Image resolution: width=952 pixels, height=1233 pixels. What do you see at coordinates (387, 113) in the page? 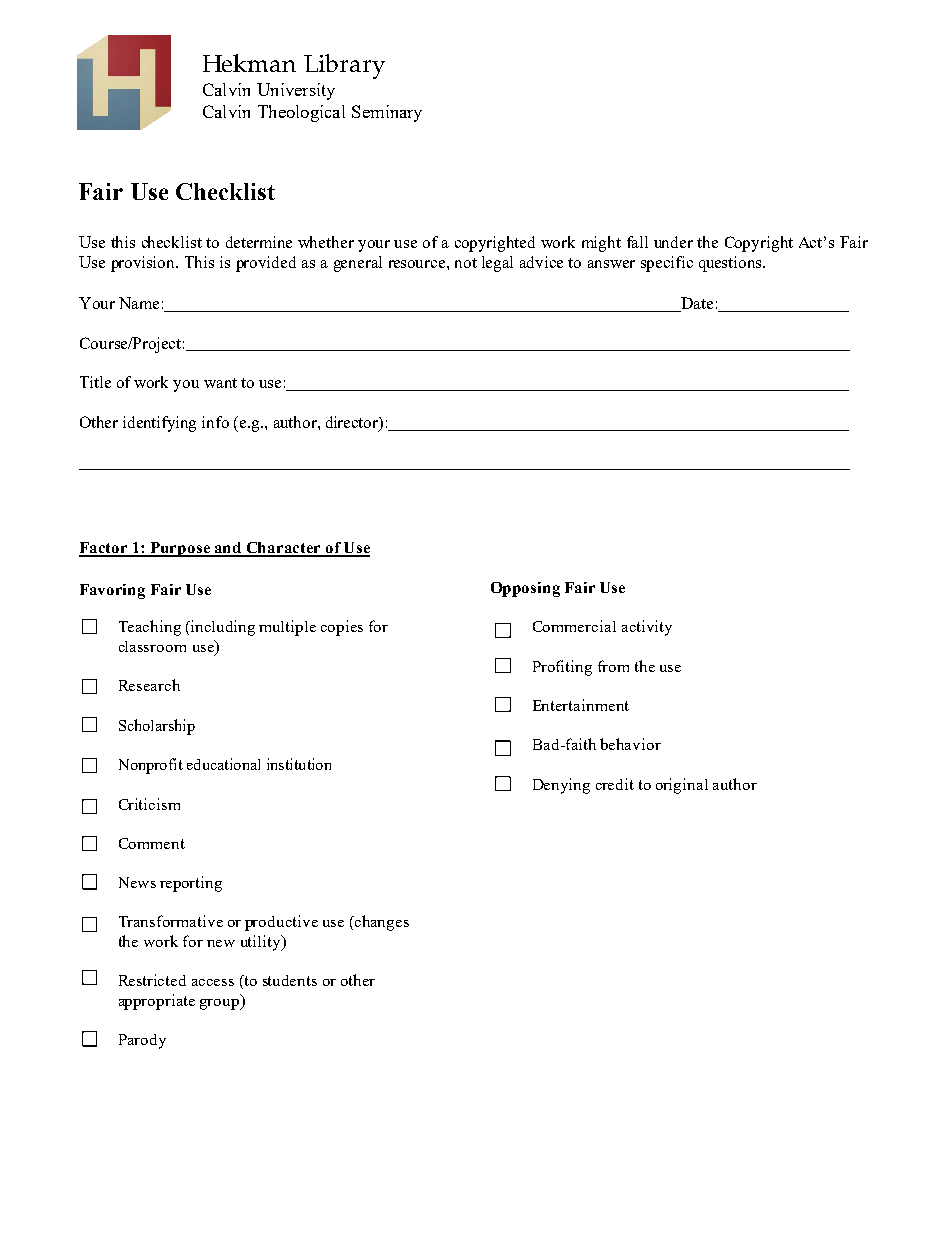
I see `Seminary` at bounding box center [387, 113].
